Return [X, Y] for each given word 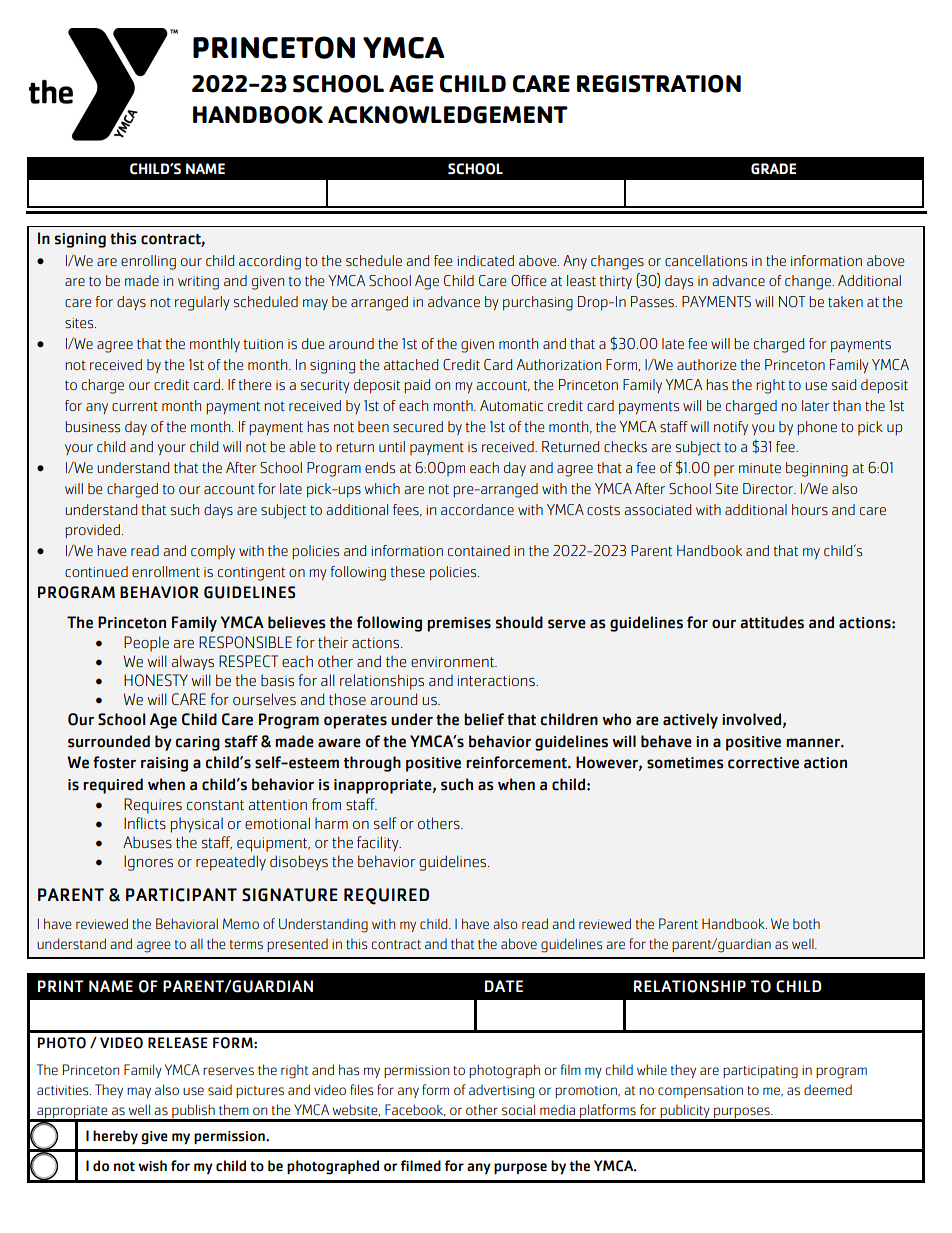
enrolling [148, 262]
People [146, 644]
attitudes [772, 622]
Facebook [415, 1110]
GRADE [773, 169]
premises [459, 624]
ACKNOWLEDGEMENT [448, 115]
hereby [115, 1137]
